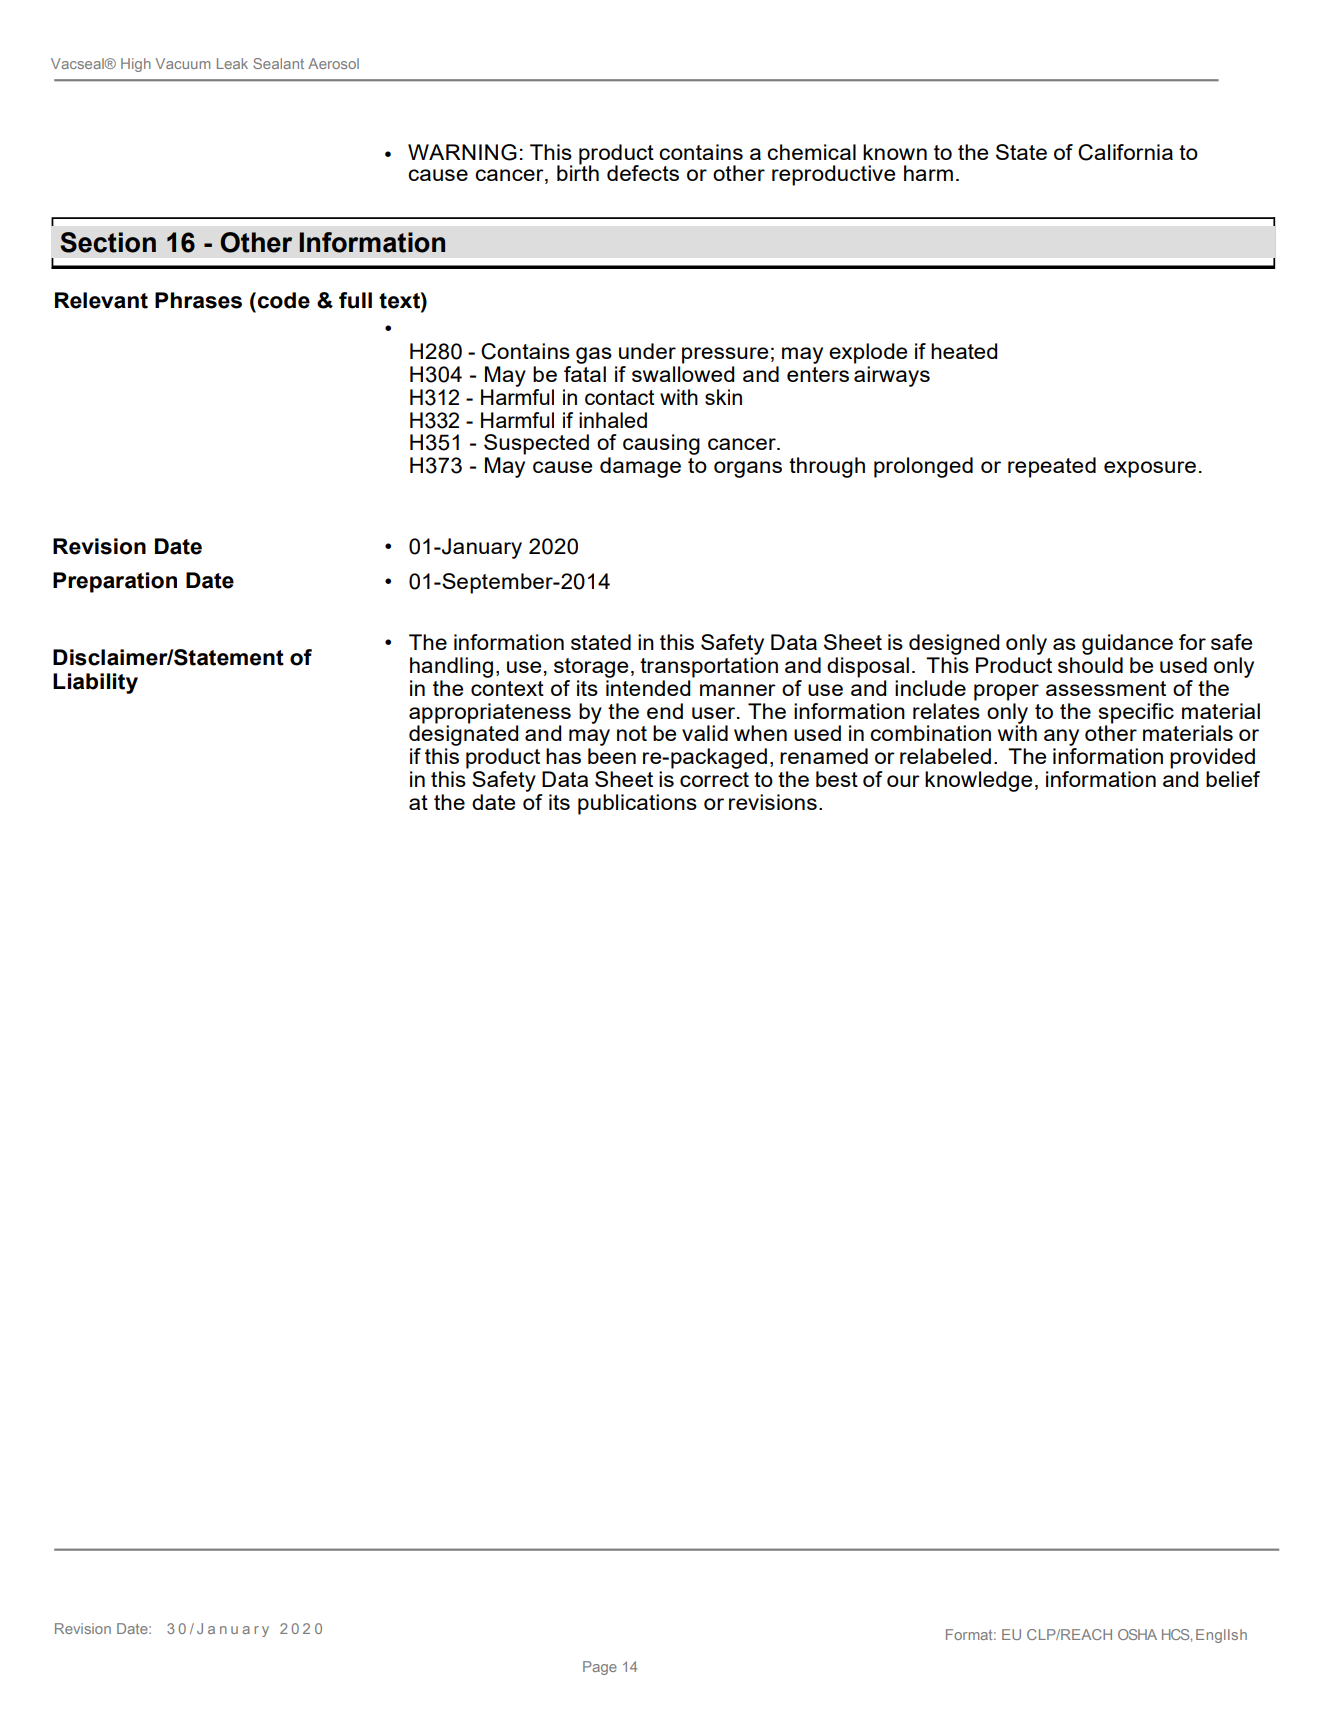 The height and width of the image is (1718, 1327). Describe the element at coordinates (643, 173) in the image. I see `defects` at that location.
